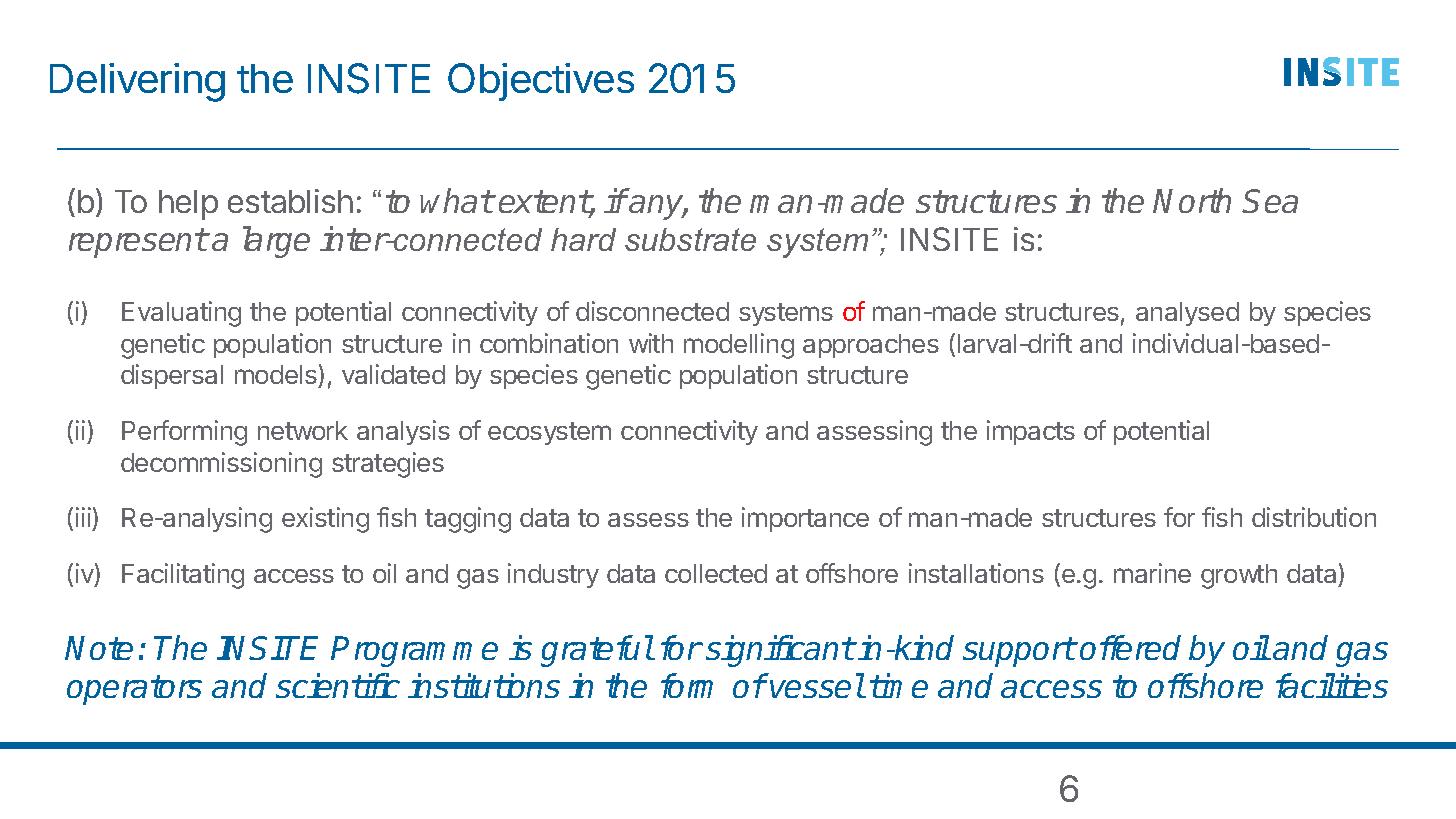 Image resolution: width=1456 pixels, height=819 pixels. What do you see at coordinates (739, 346) in the page?
I see `modelling` at bounding box center [739, 346].
